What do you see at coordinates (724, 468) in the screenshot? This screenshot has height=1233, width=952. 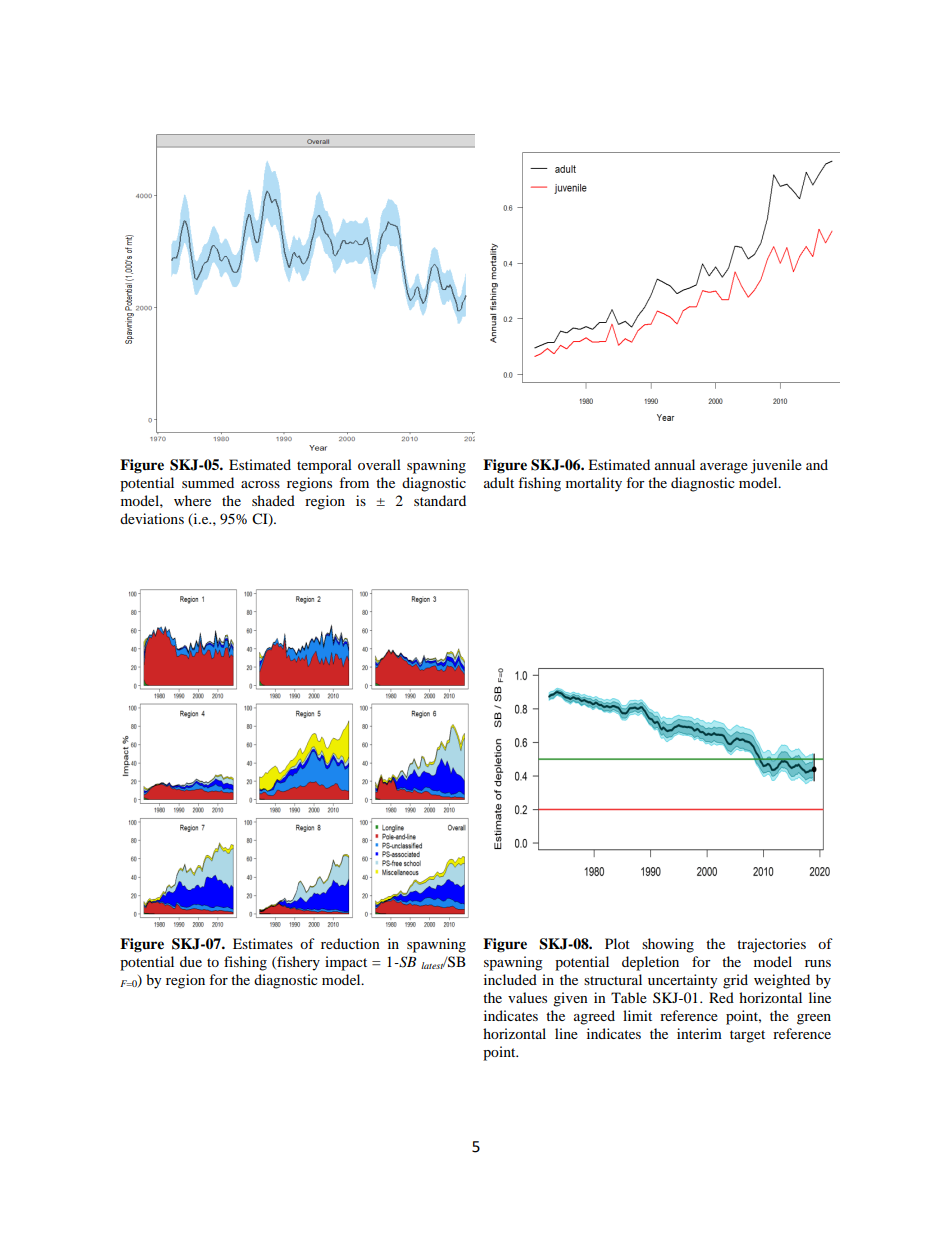 I see `average` at bounding box center [724, 468].
